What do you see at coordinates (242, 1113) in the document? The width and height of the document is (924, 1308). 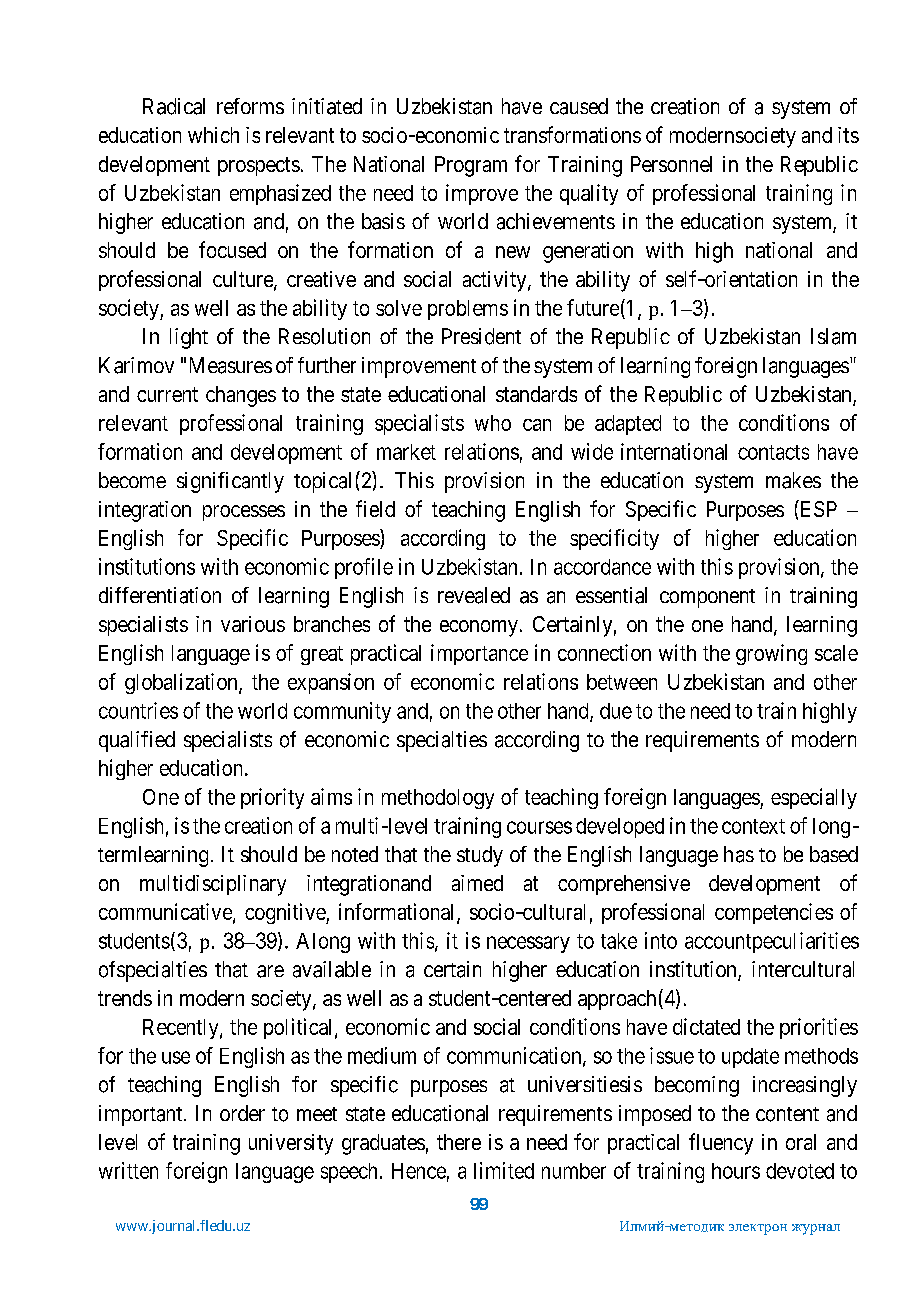 I see `order` at bounding box center [242, 1113].
